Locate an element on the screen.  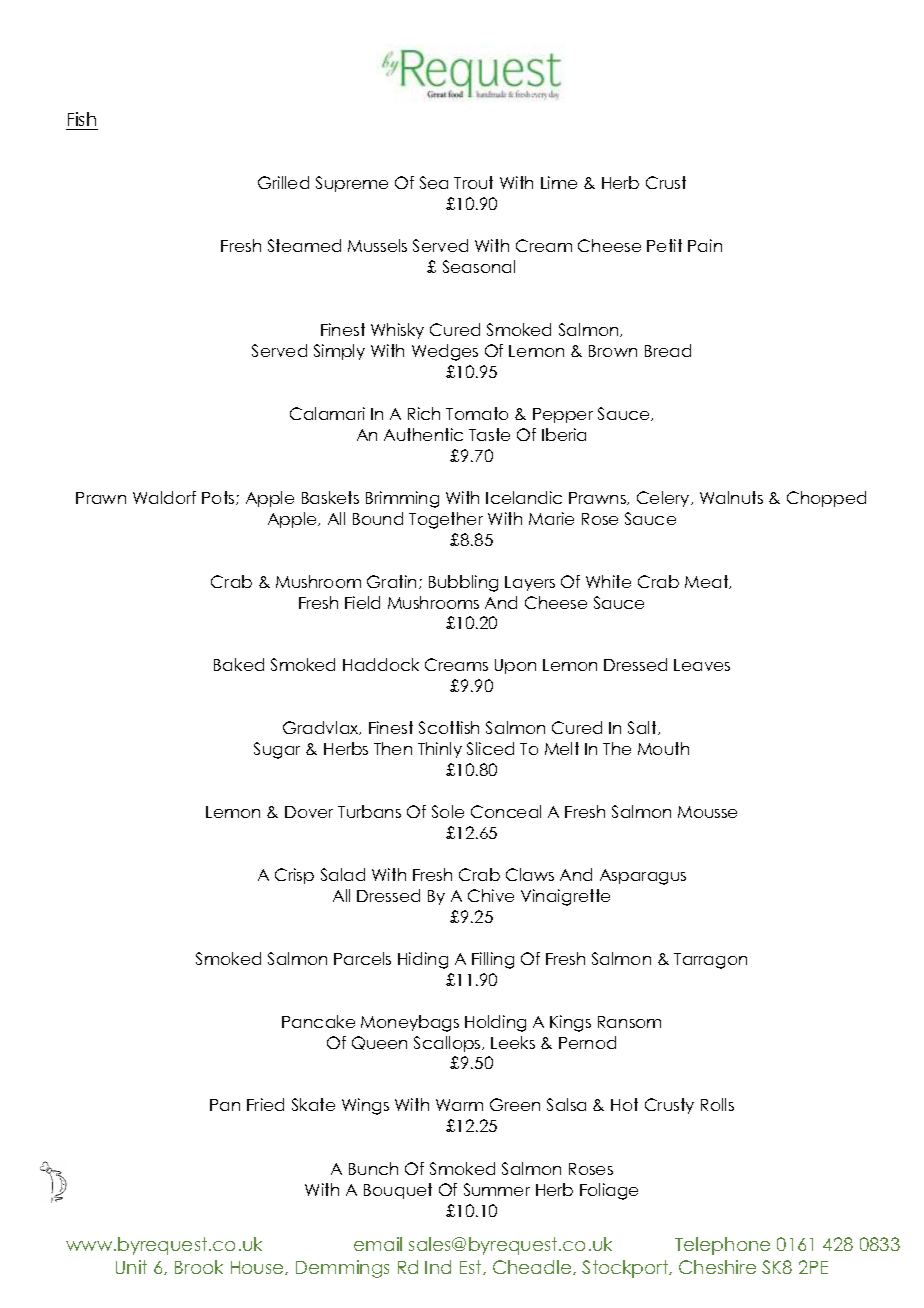
Pain is located at coordinates (705, 245).
